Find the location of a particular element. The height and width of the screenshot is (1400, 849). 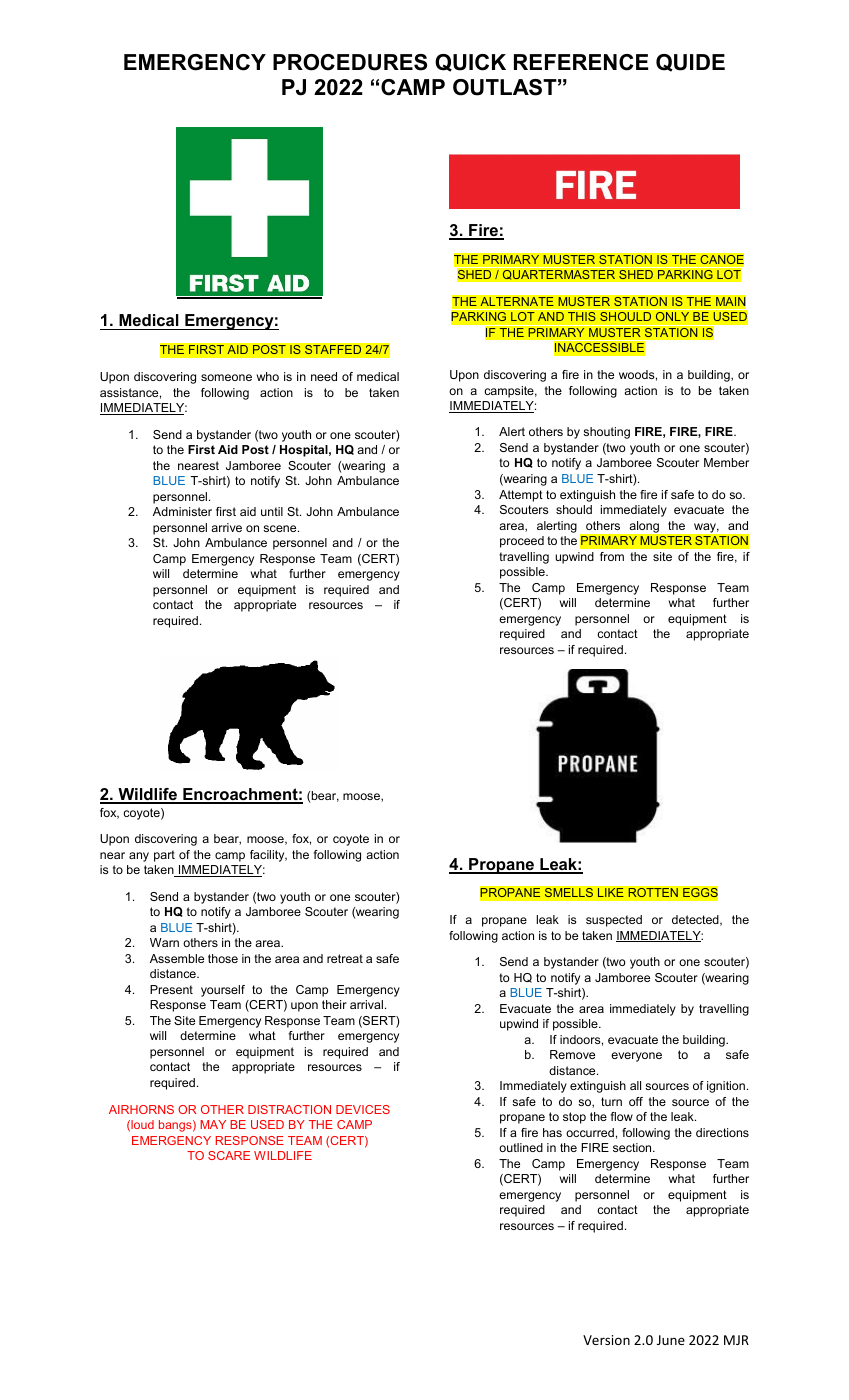

outlined is located at coordinates (521, 1147).
